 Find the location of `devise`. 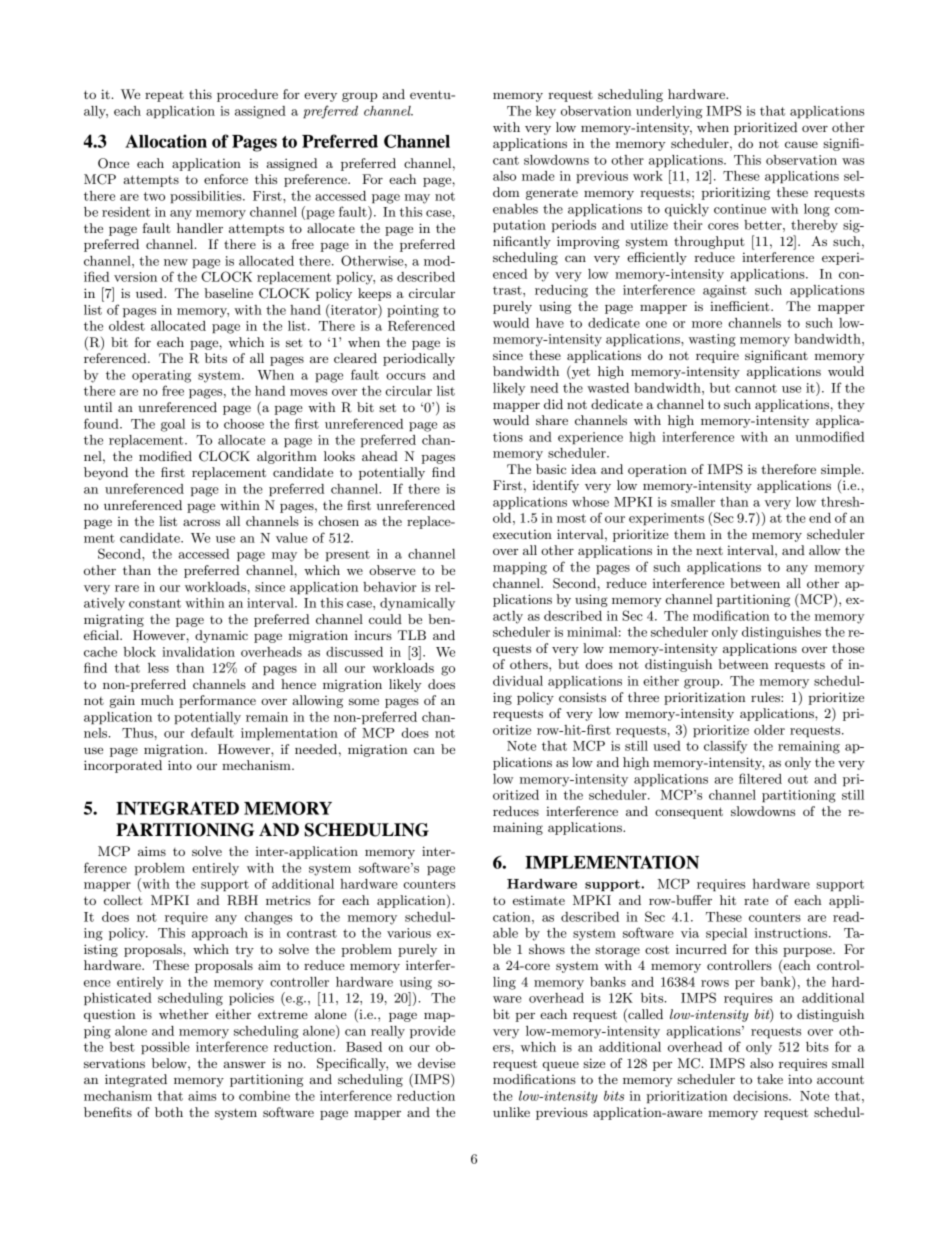

devise is located at coordinates (436, 1063).
